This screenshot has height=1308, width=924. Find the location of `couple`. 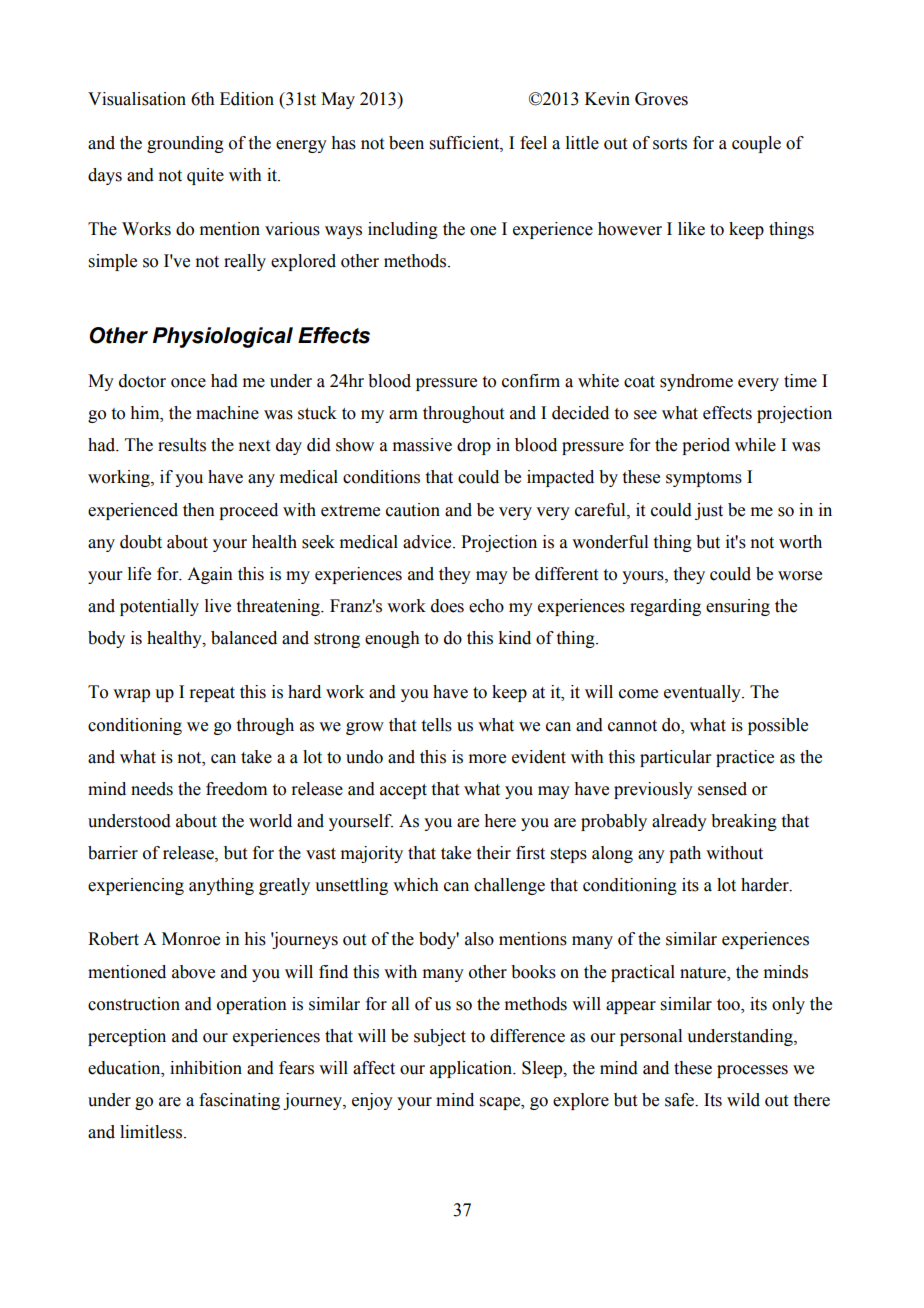

couple is located at coordinates (756, 144).
